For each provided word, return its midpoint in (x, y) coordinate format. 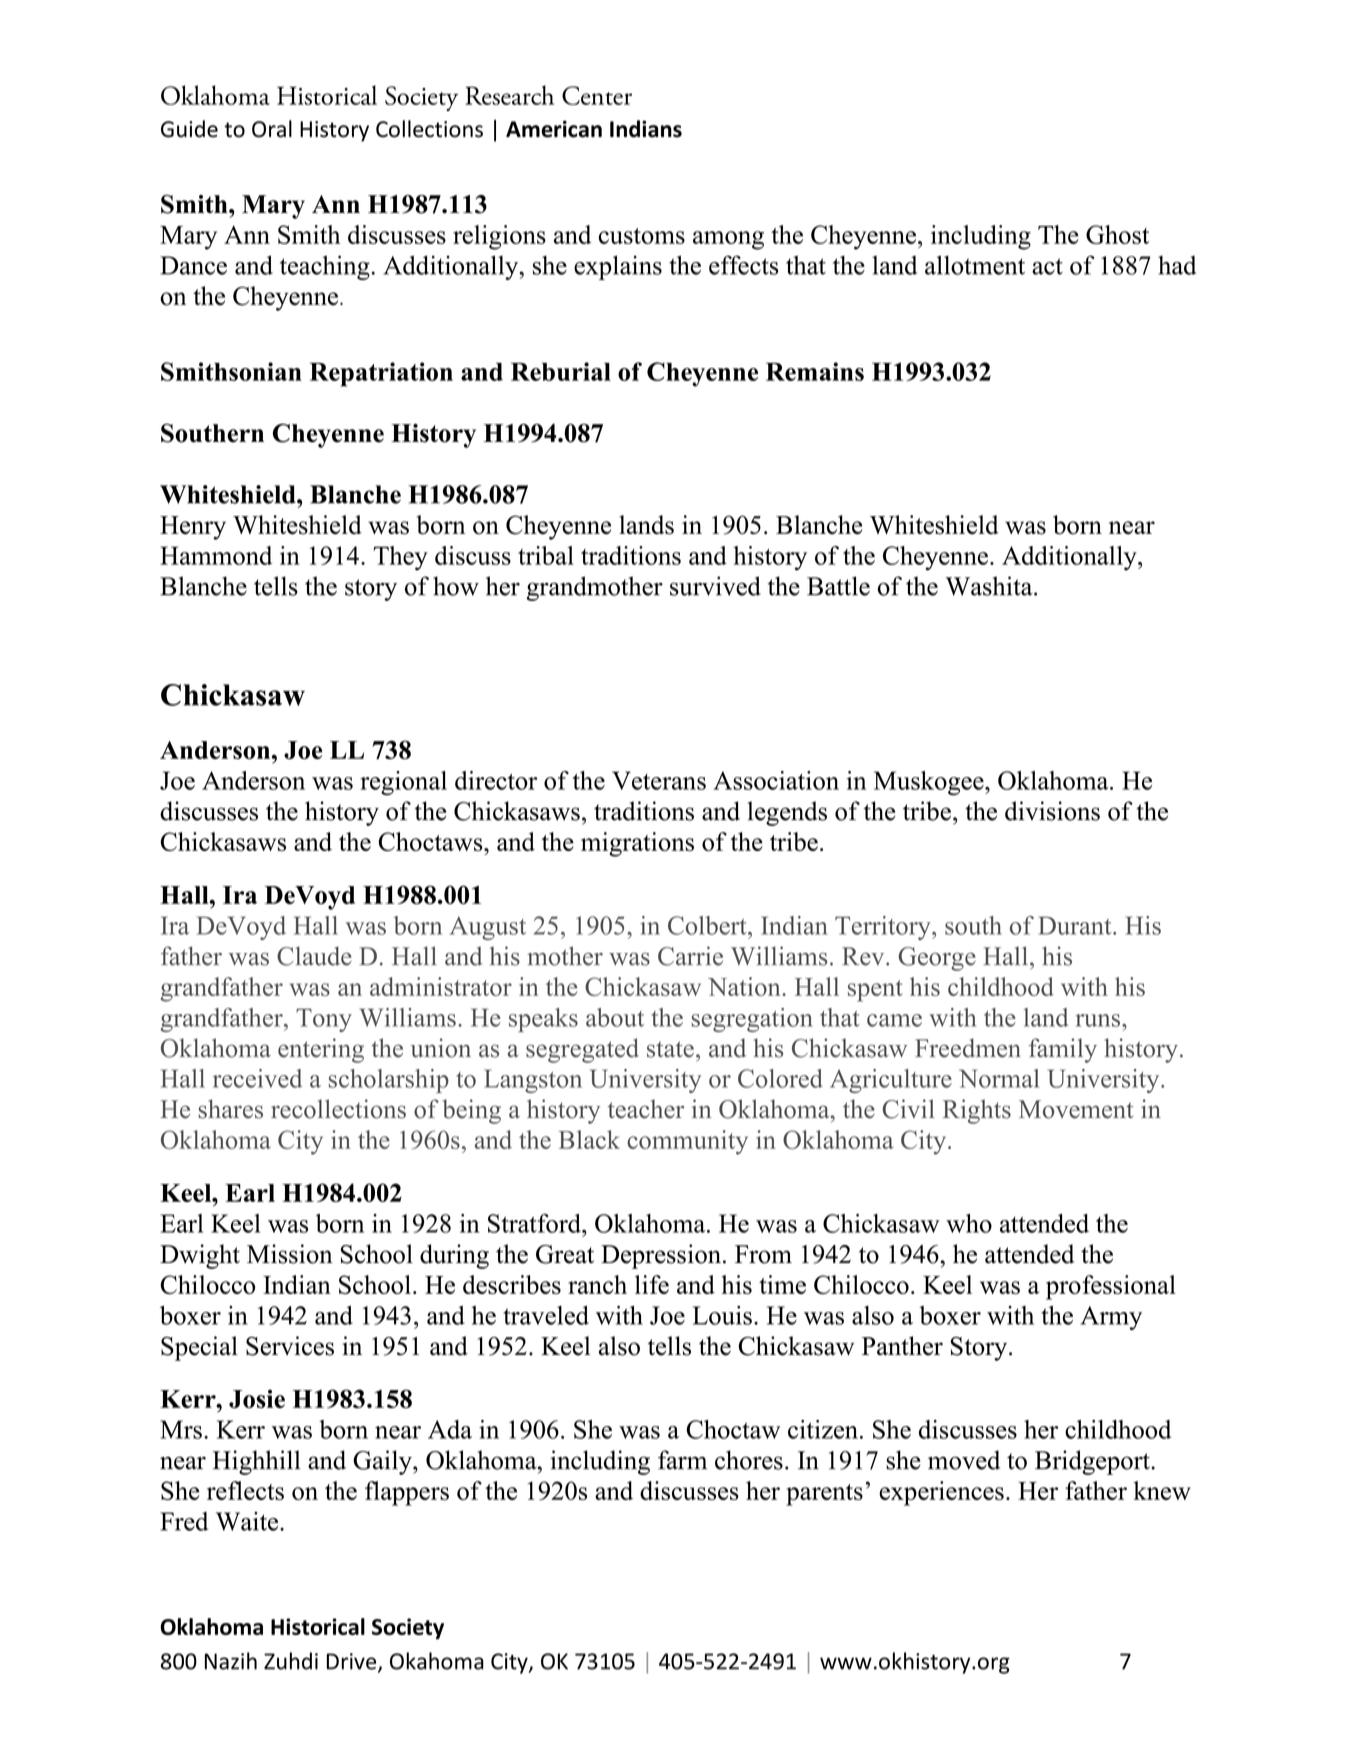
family (1063, 1050)
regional (403, 783)
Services (290, 1346)
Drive (353, 1662)
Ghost (1117, 234)
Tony (324, 1020)
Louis (722, 1315)
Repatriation (381, 374)
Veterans (659, 780)
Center (597, 95)
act (1047, 266)
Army (1111, 1318)
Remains (815, 371)
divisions (1052, 811)
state (670, 1049)
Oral (272, 129)
